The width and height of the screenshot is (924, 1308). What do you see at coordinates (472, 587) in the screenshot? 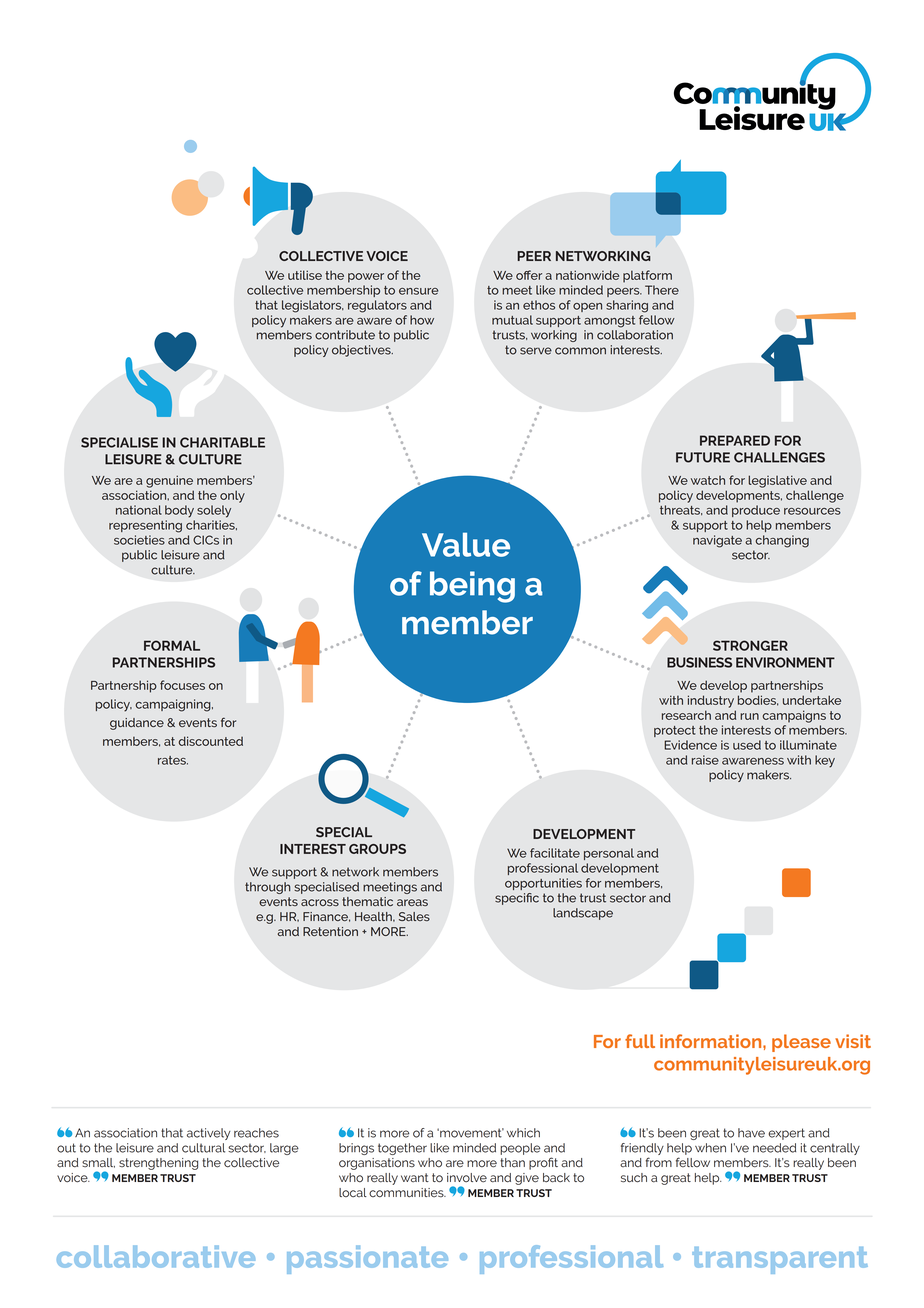
I see `being` at bounding box center [472, 587].
